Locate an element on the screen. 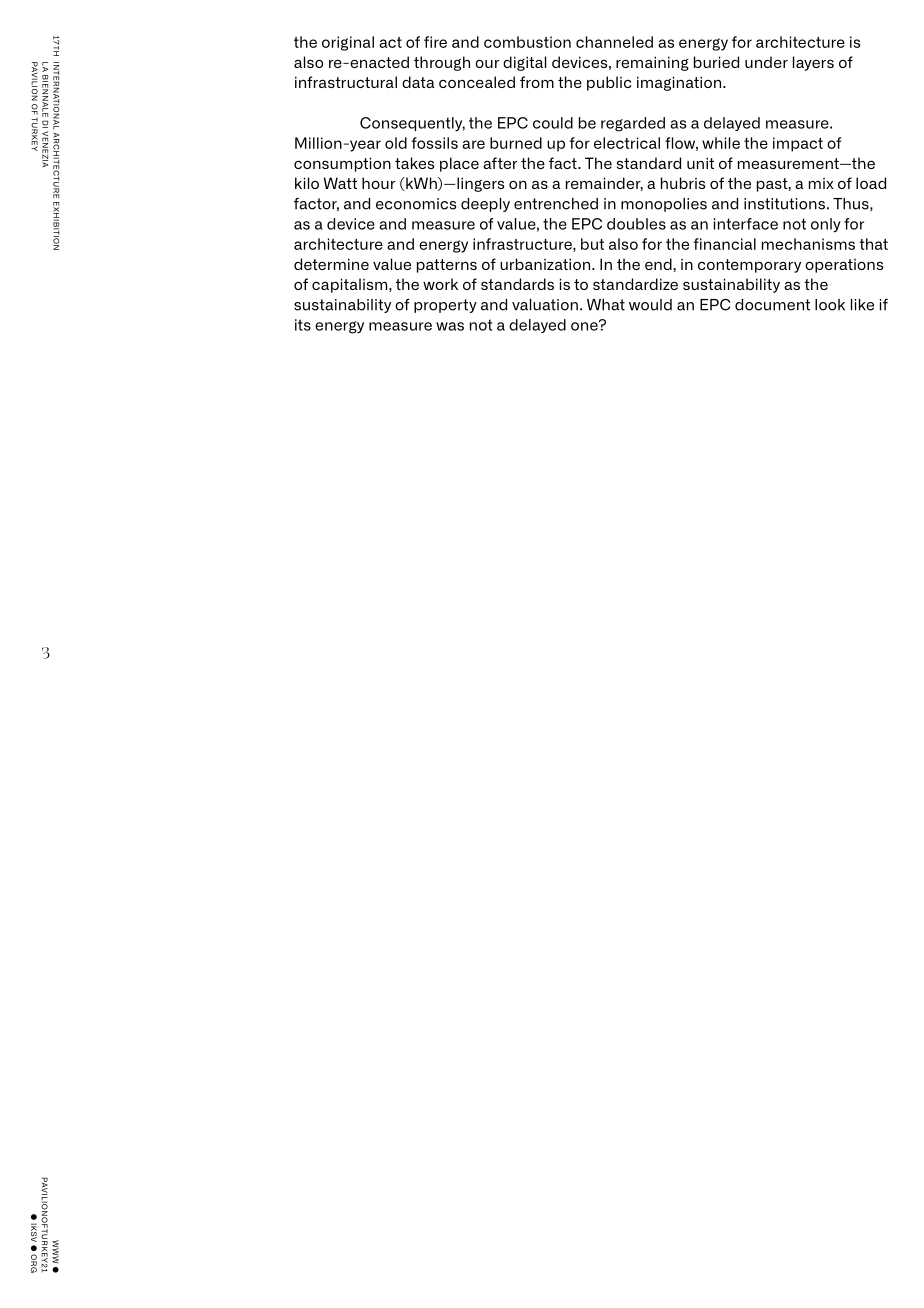 Image resolution: width=924 pixels, height=1308 pixels. hour is located at coordinates (378, 183).
